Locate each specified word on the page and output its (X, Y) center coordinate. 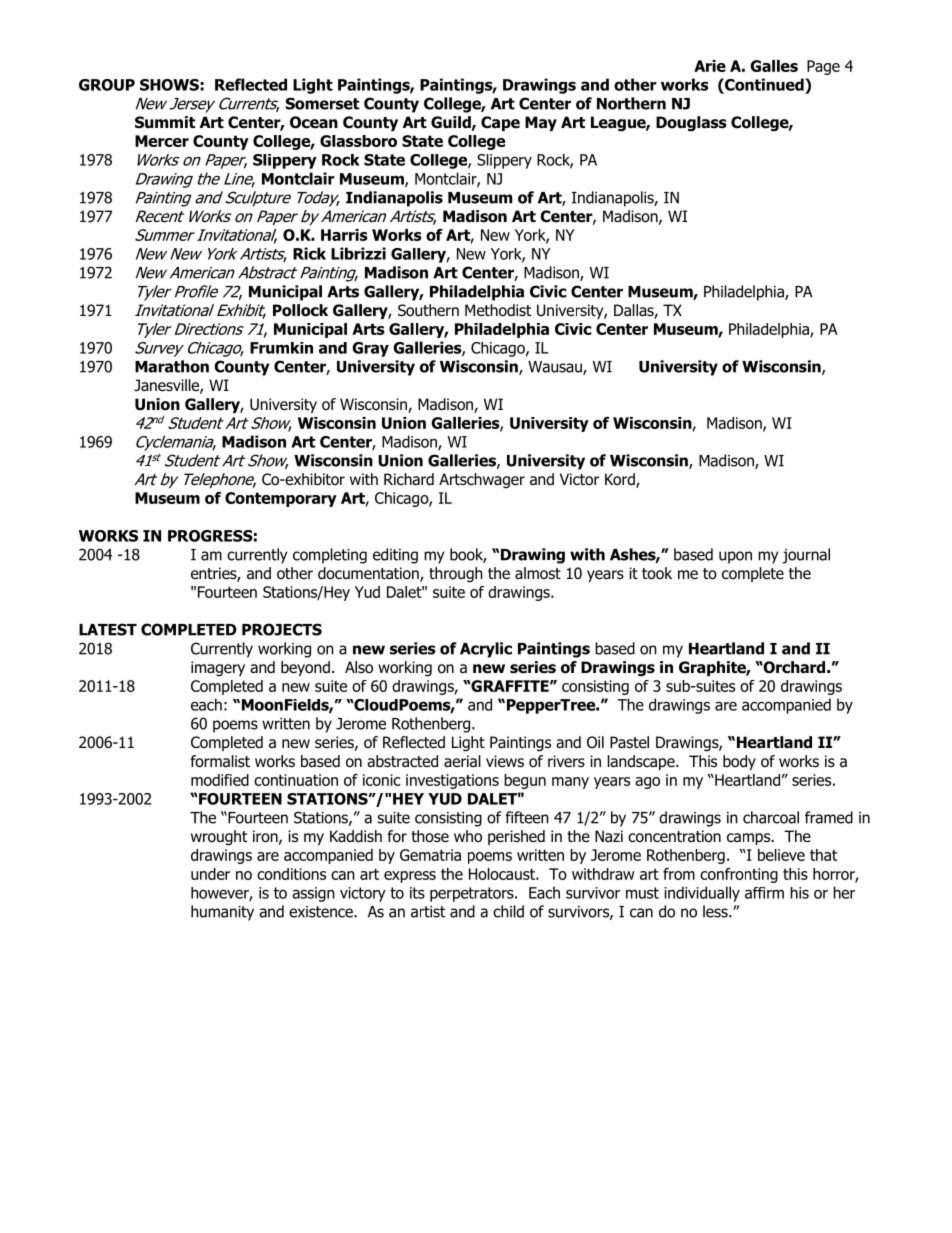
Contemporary (281, 499)
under (210, 874)
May (541, 123)
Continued (764, 84)
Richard (409, 479)
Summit (165, 122)
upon (735, 557)
